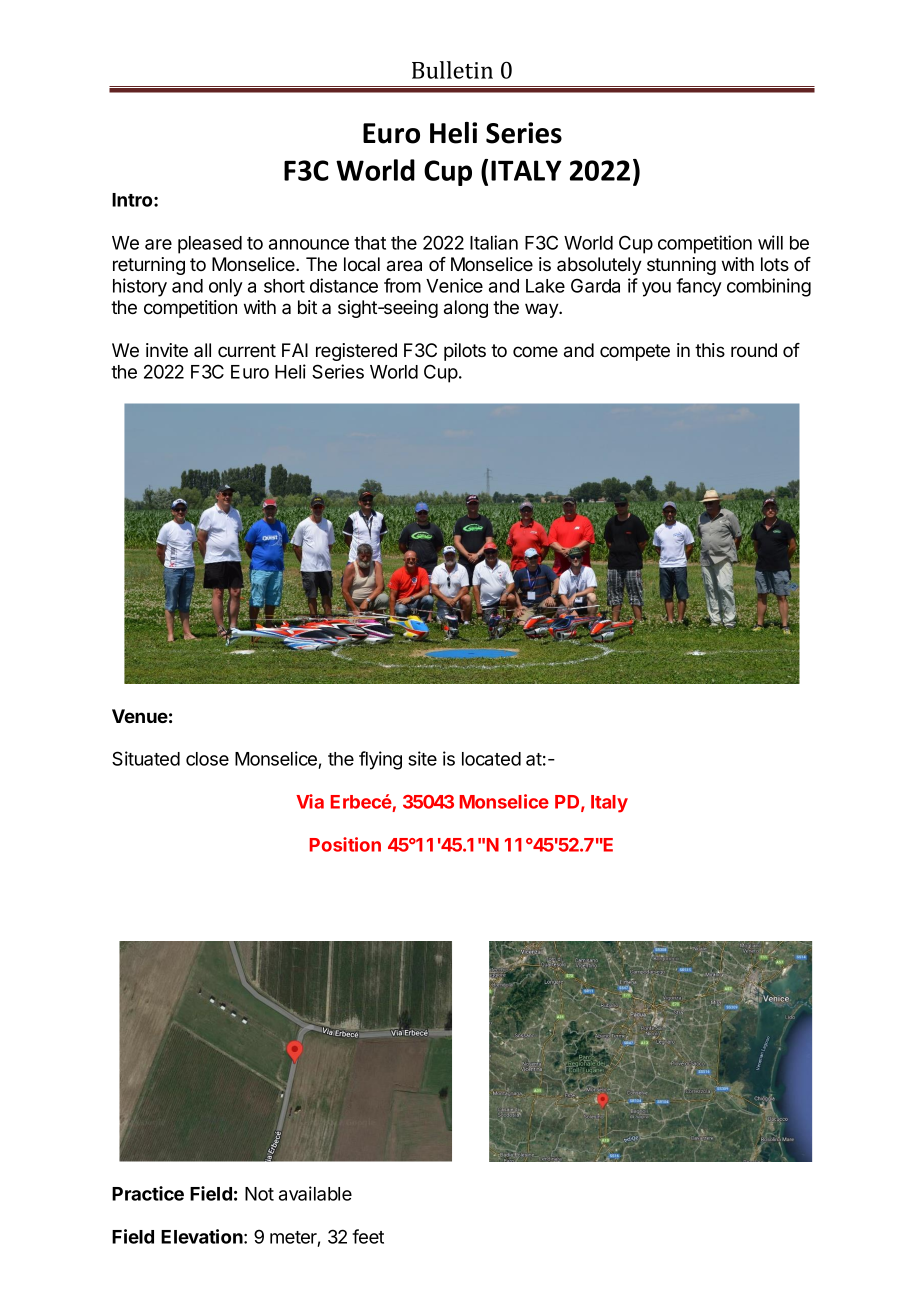 The image size is (924, 1308). What do you see at coordinates (770, 242) in the screenshot?
I see `will` at bounding box center [770, 242].
